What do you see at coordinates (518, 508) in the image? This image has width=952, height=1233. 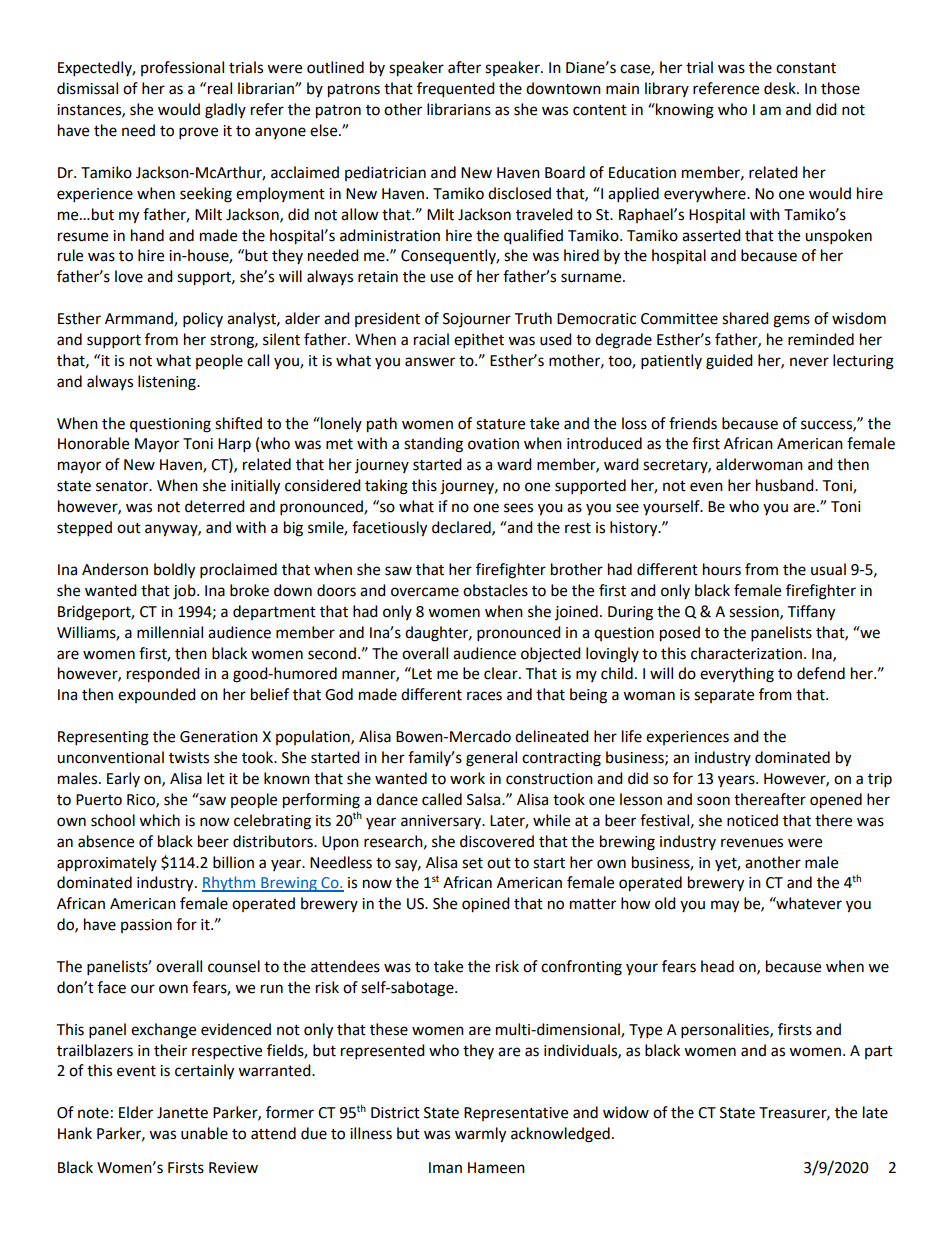 I see `sees` at bounding box center [518, 508].
